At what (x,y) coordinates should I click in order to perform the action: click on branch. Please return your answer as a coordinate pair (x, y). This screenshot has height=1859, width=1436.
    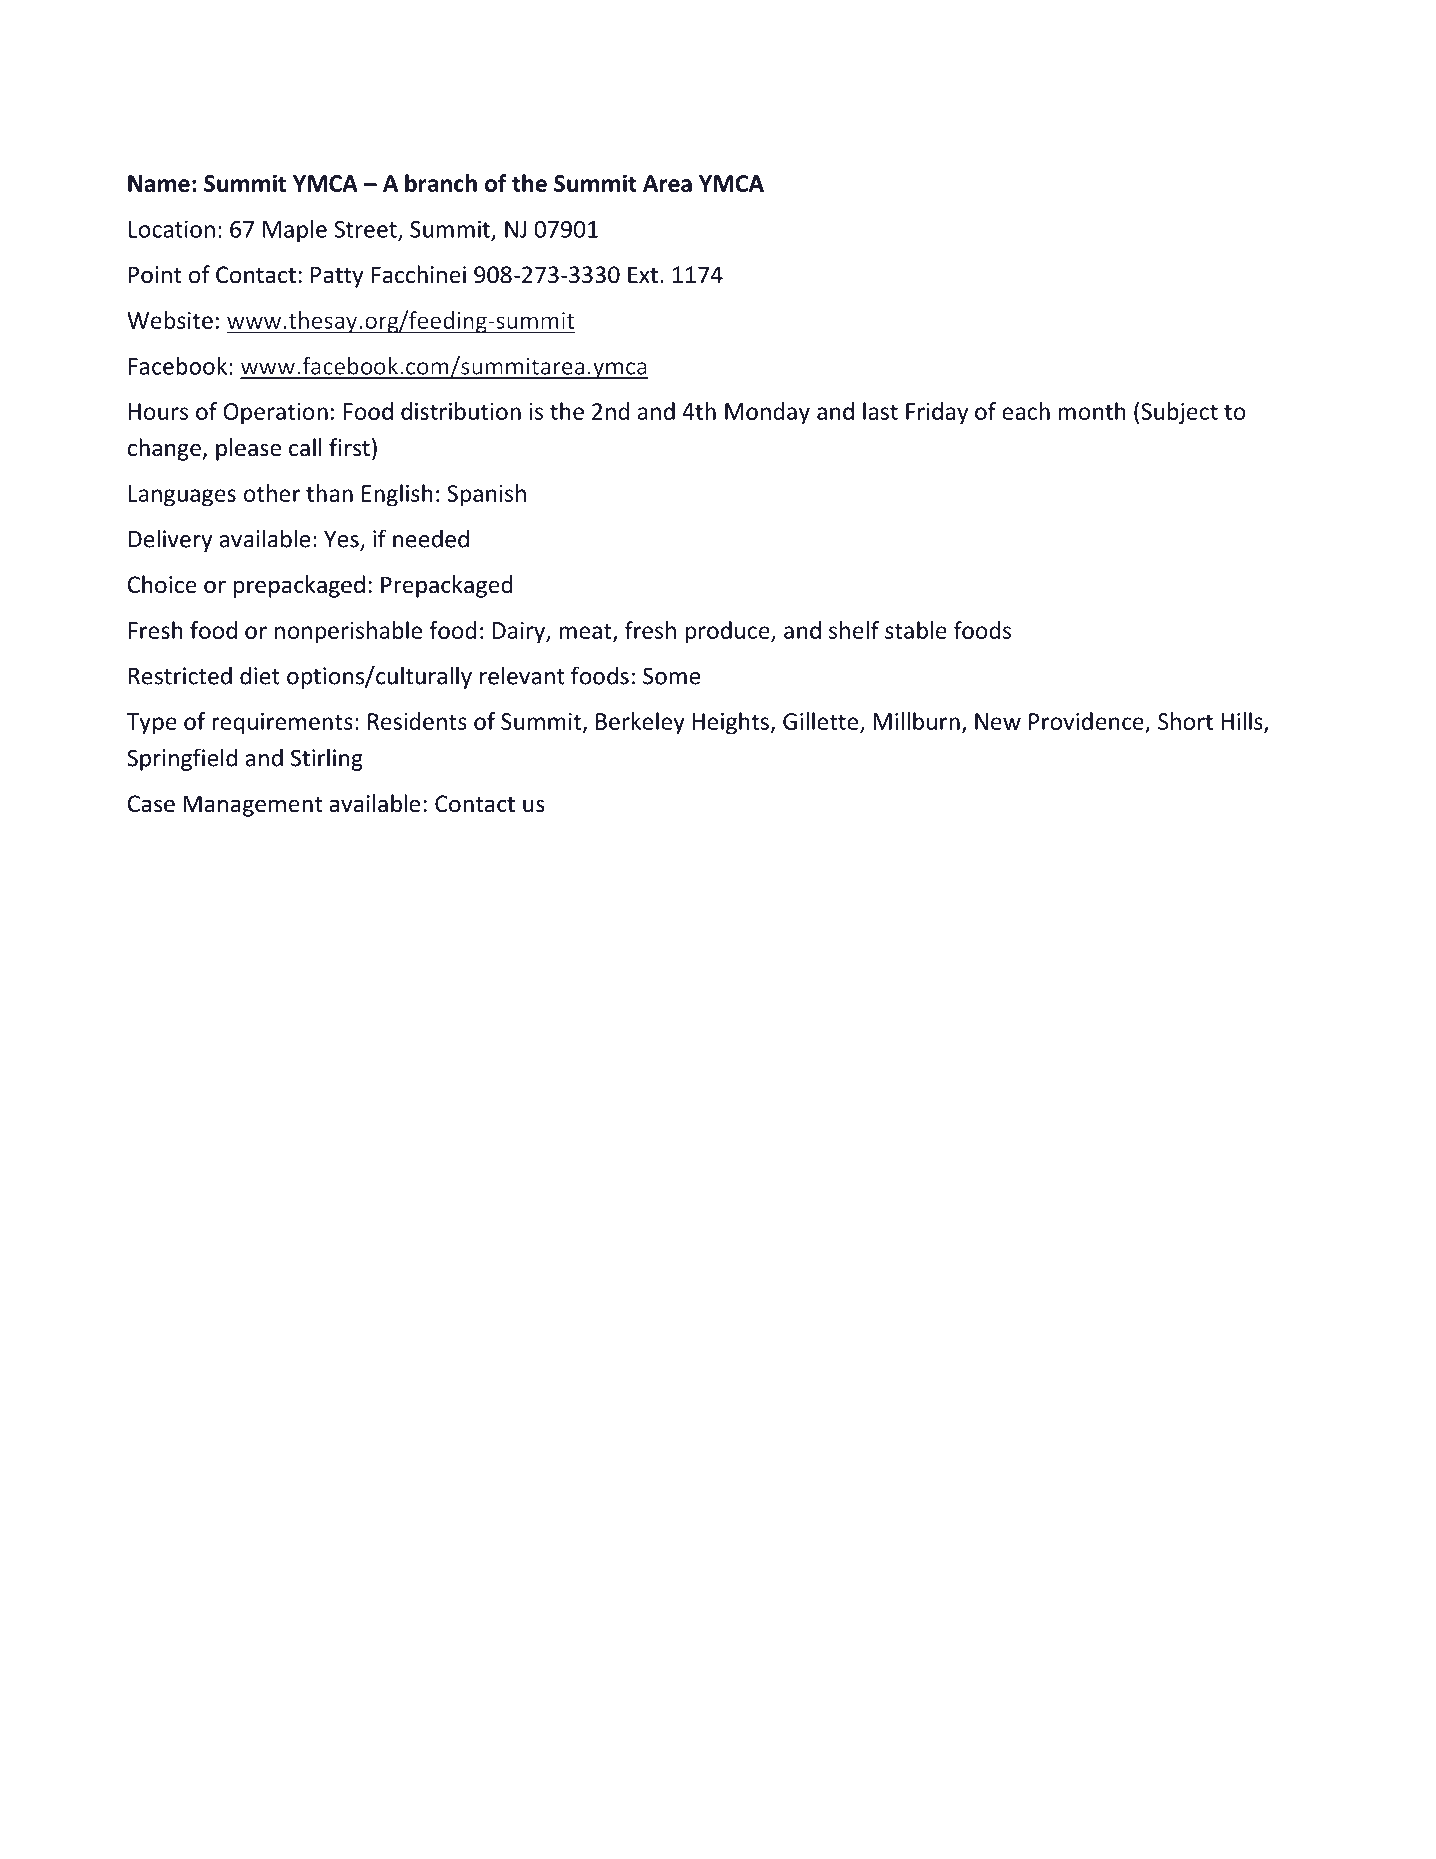
    Looking at the image, I should click on (441, 183).
